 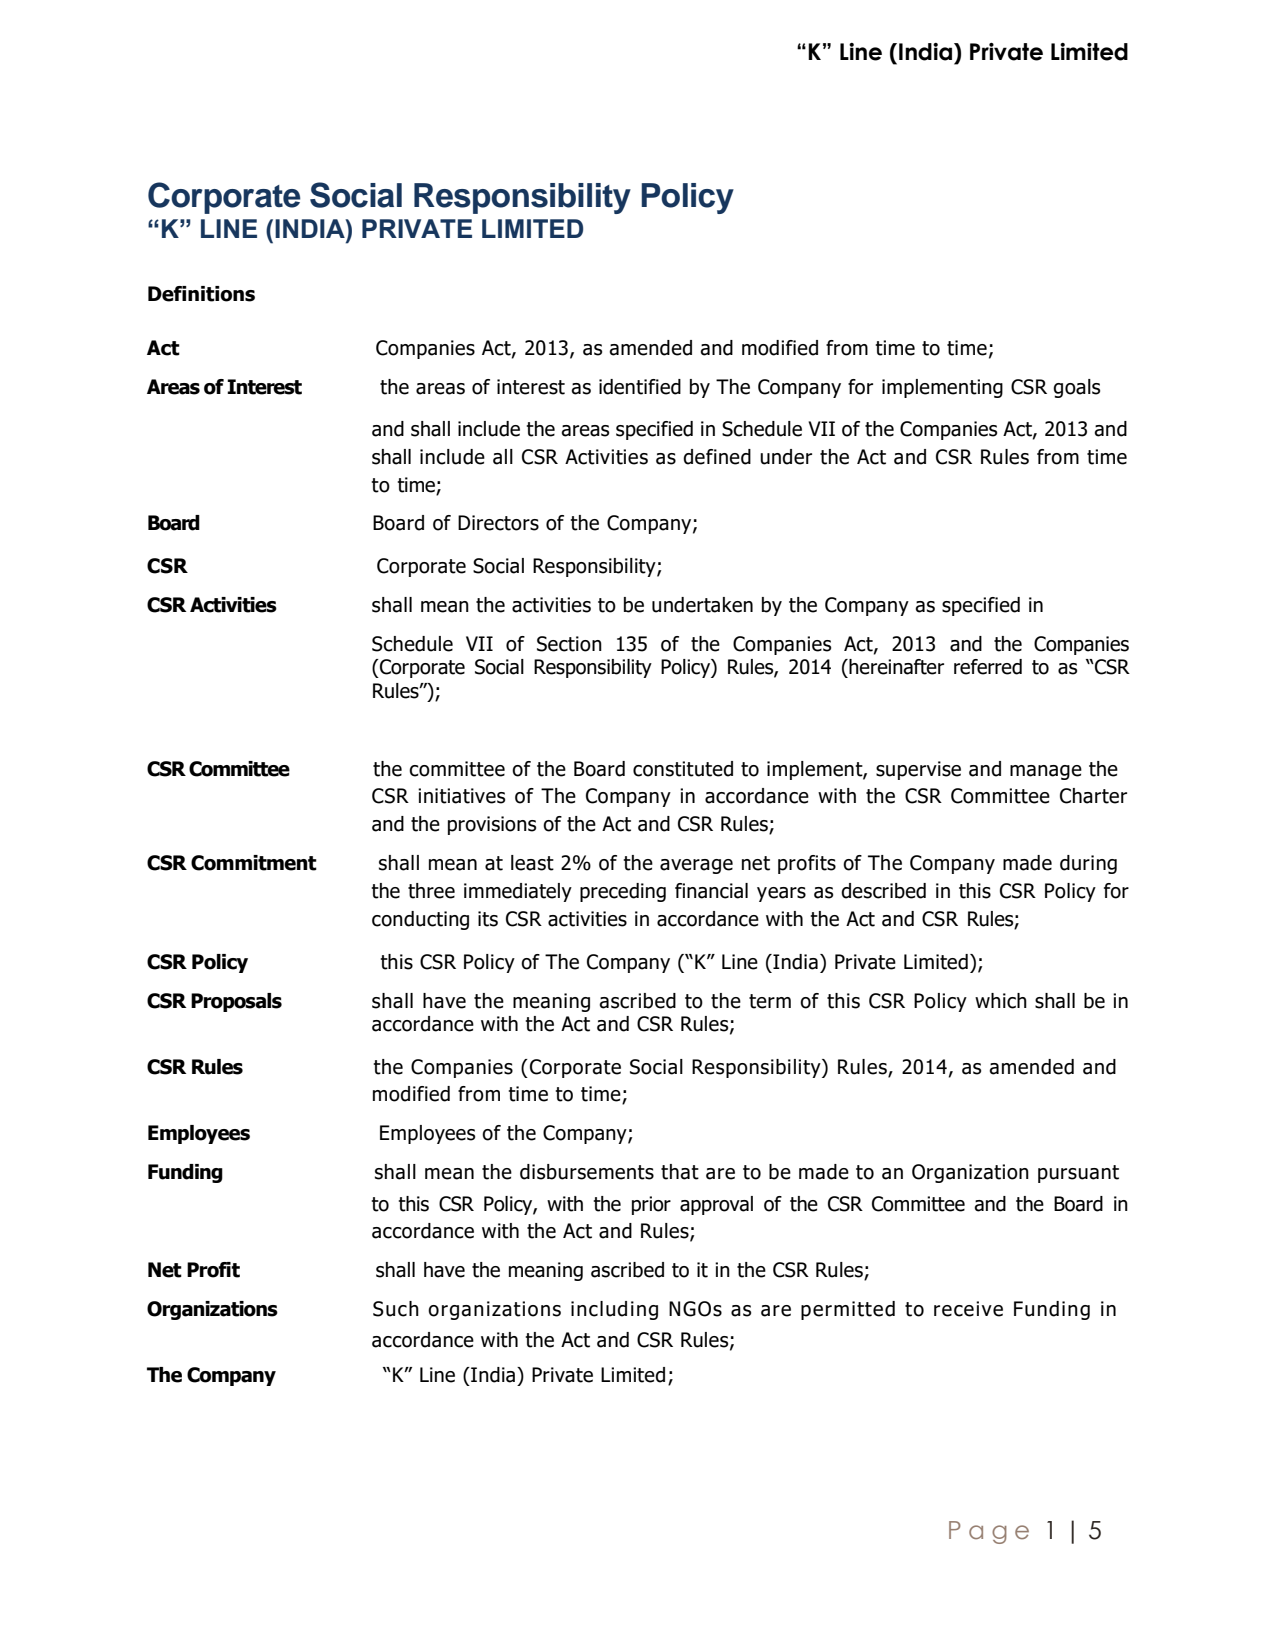 I want to click on referred, so click(x=988, y=667).
